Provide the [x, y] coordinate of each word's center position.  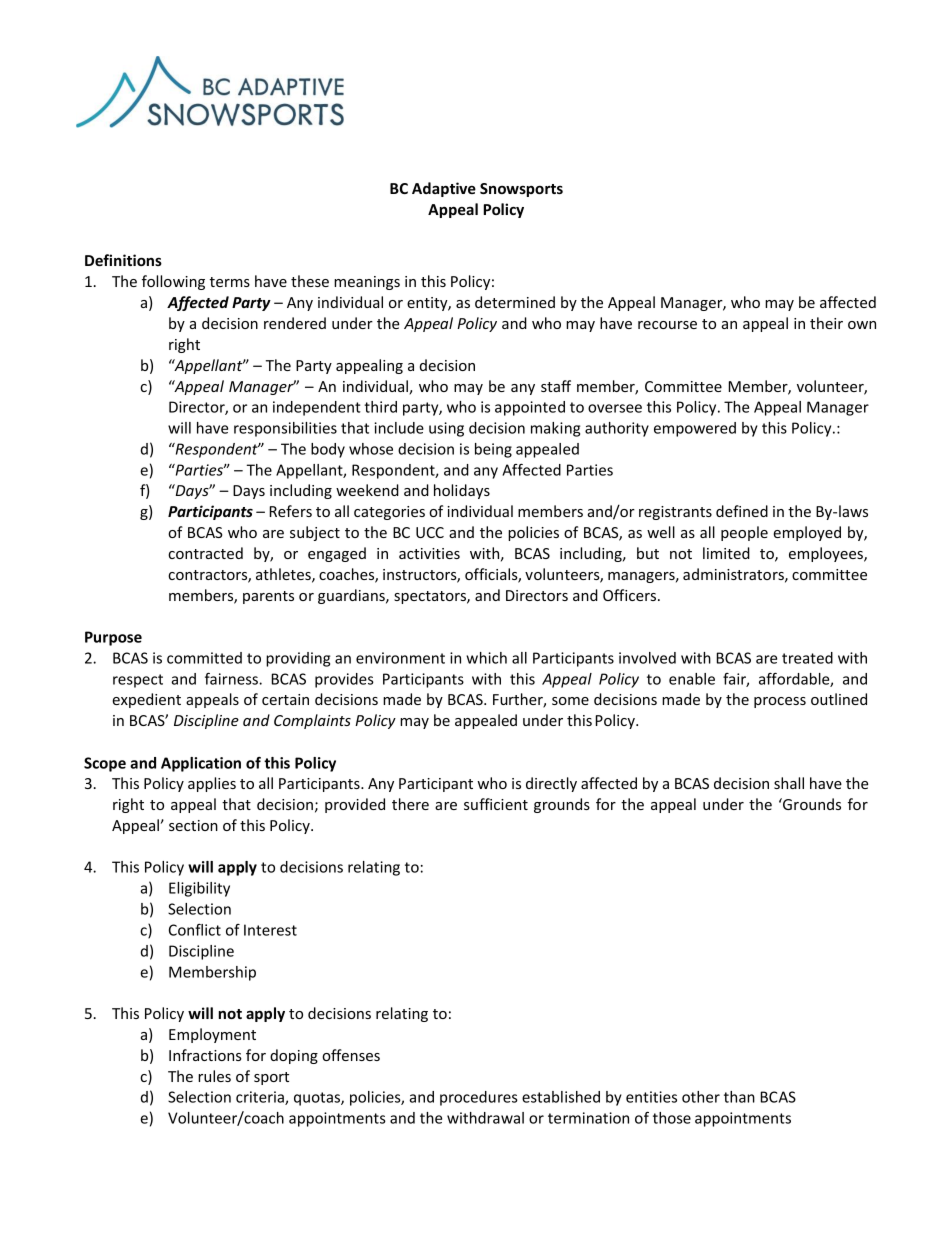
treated [807, 658]
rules [214, 1076]
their [826, 323]
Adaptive [444, 189]
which [486, 658]
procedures [479, 1098]
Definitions [123, 260]
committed [204, 658]
